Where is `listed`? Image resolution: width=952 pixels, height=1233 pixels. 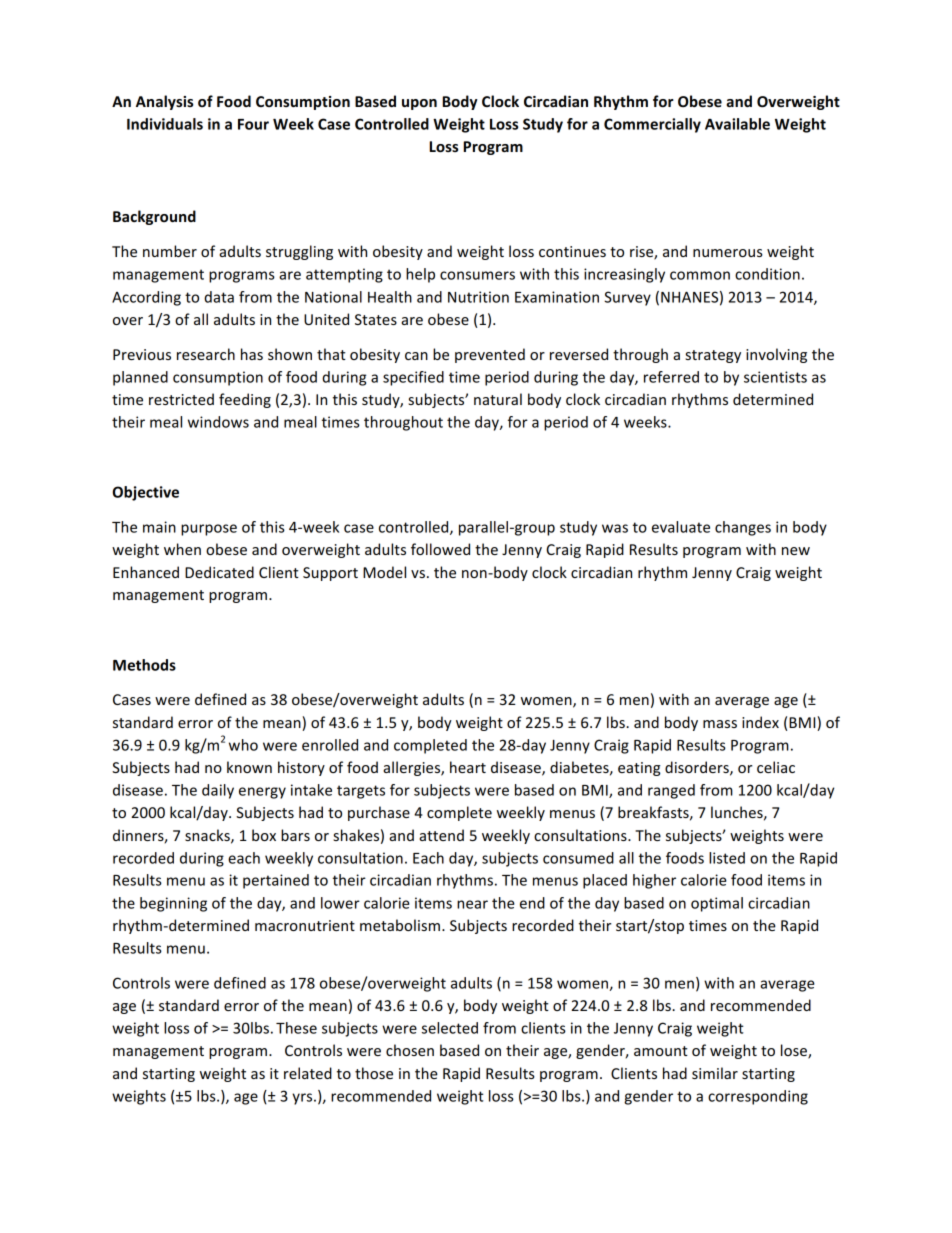
listed is located at coordinates (727, 858).
